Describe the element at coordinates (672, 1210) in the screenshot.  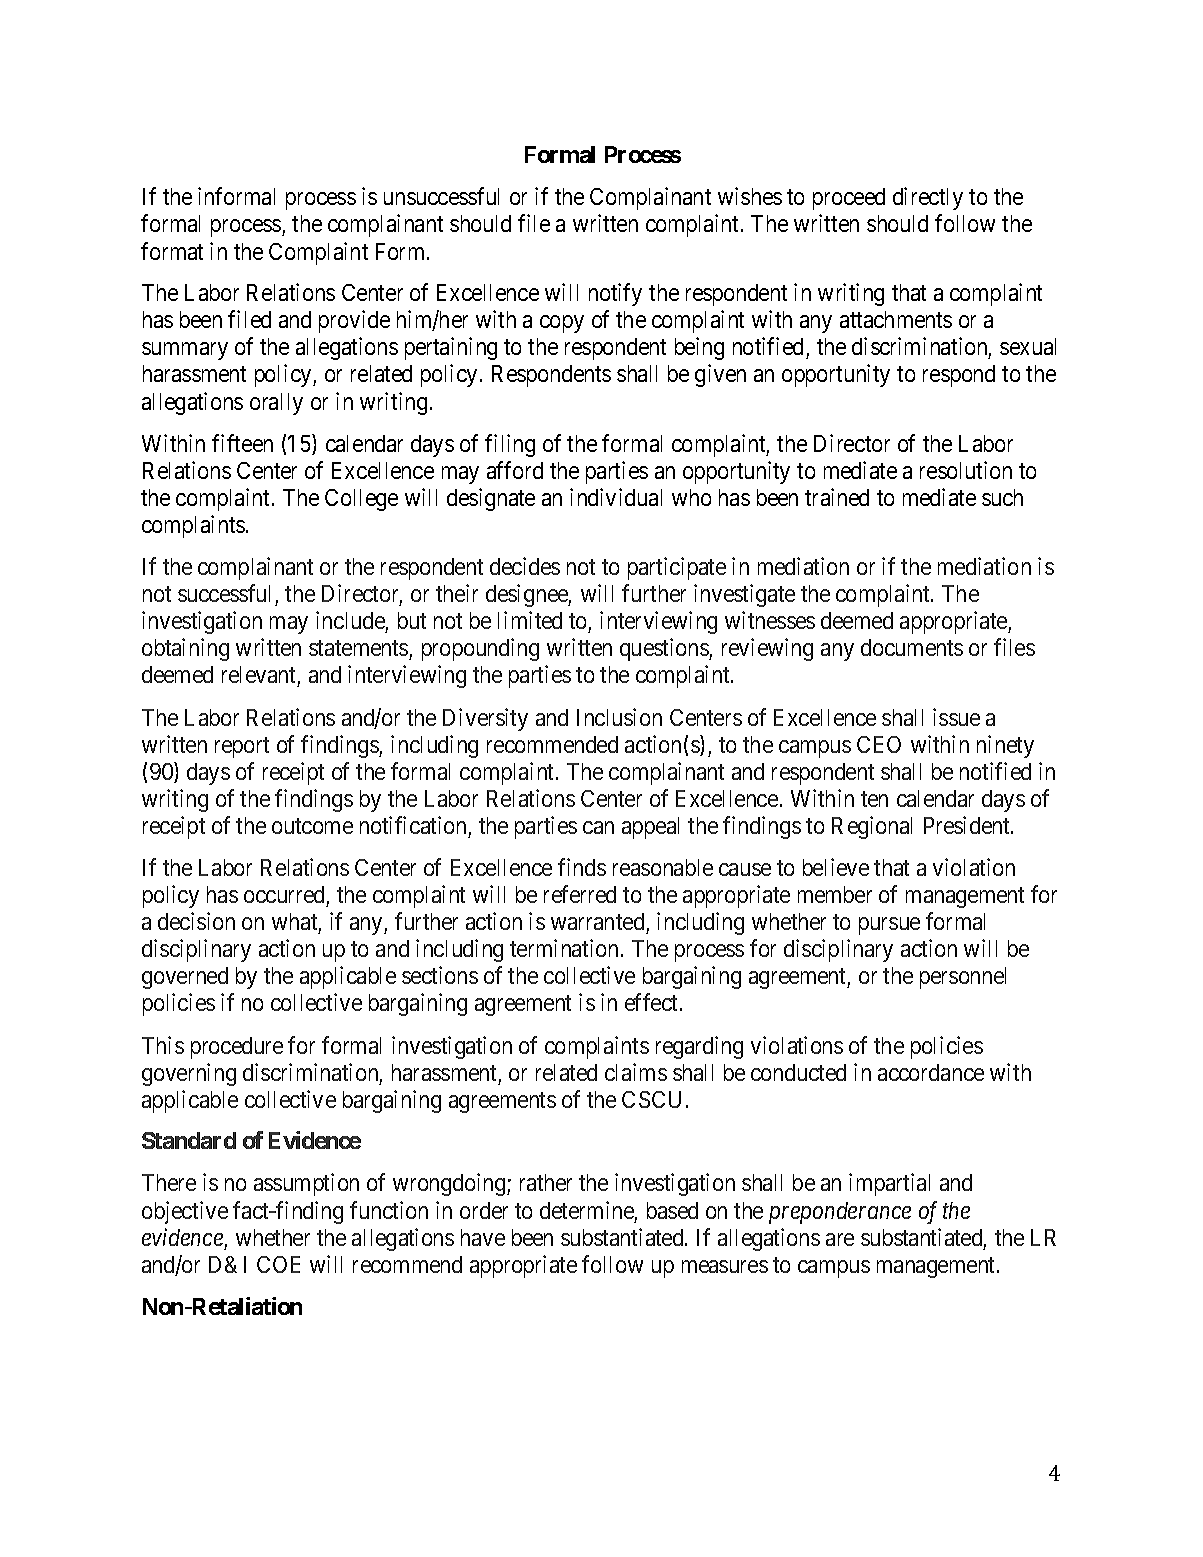
I see `based` at that location.
